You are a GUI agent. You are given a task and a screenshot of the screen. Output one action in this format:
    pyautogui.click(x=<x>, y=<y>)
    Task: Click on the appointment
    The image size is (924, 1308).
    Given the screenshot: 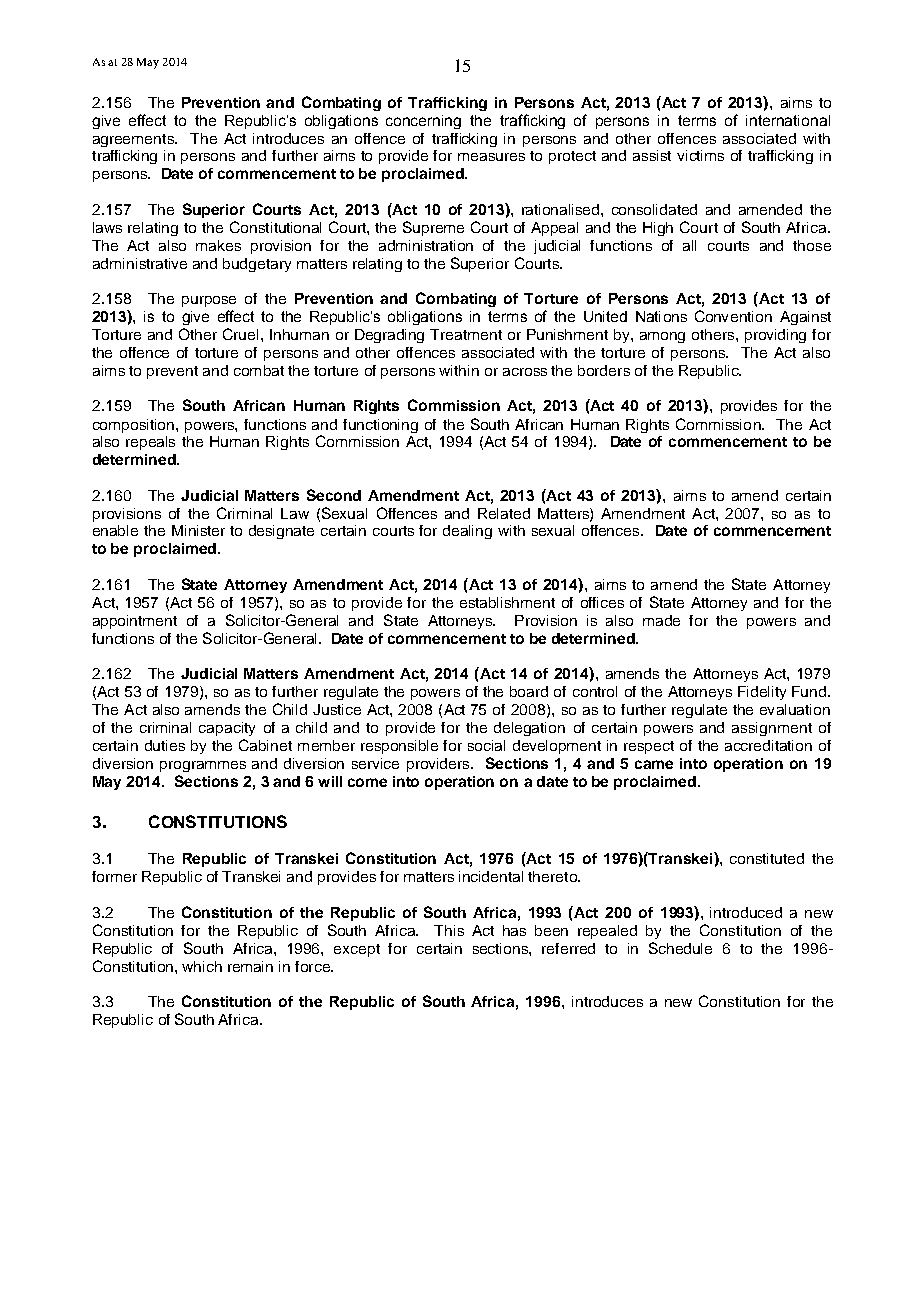 What is the action you would take?
    pyautogui.click(x=135, y=622)
